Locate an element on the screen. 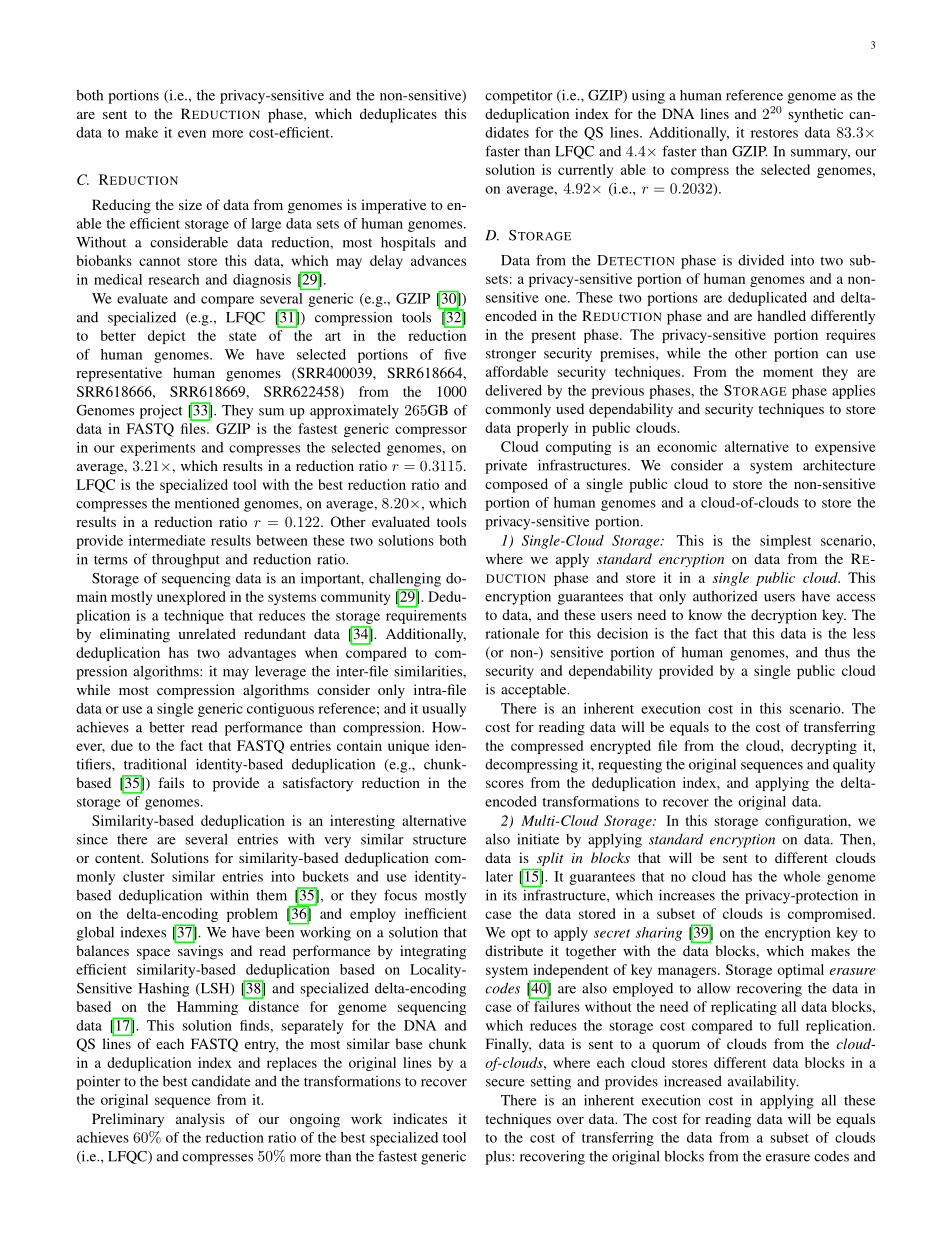  depict is located at coordinates (166, 337).
